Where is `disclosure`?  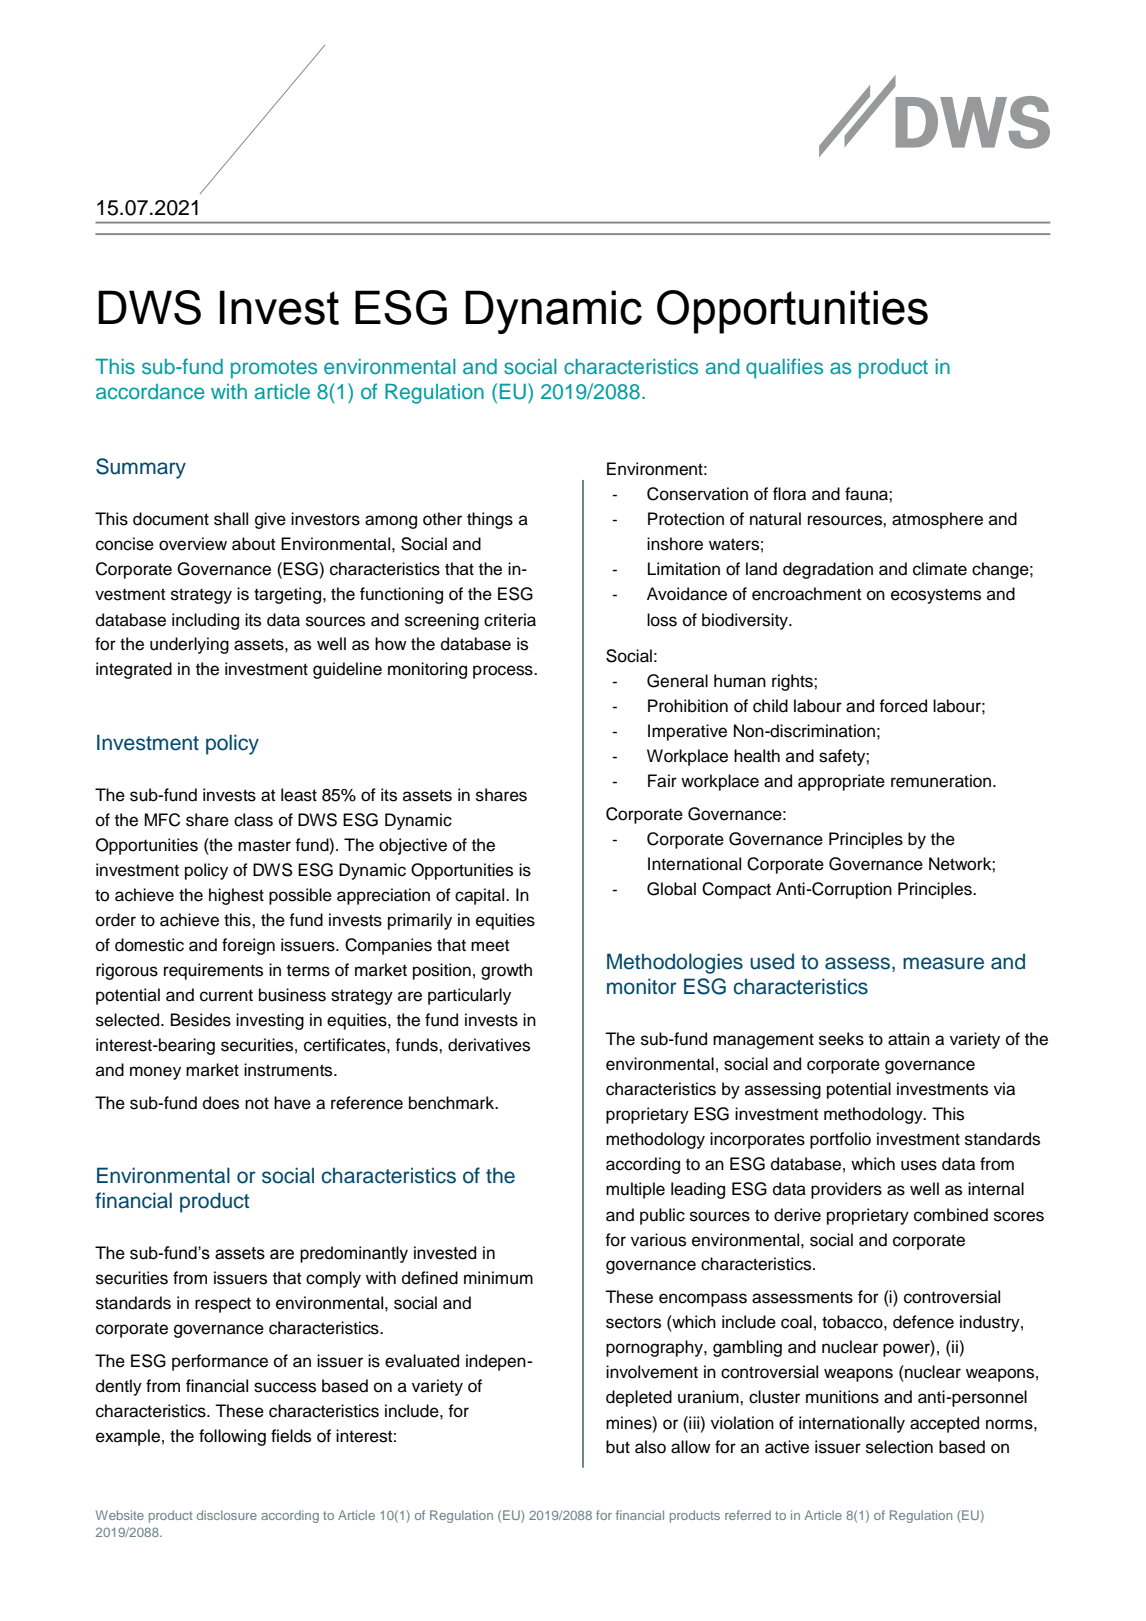 disclosure is located at coordinates (227, 1515).
